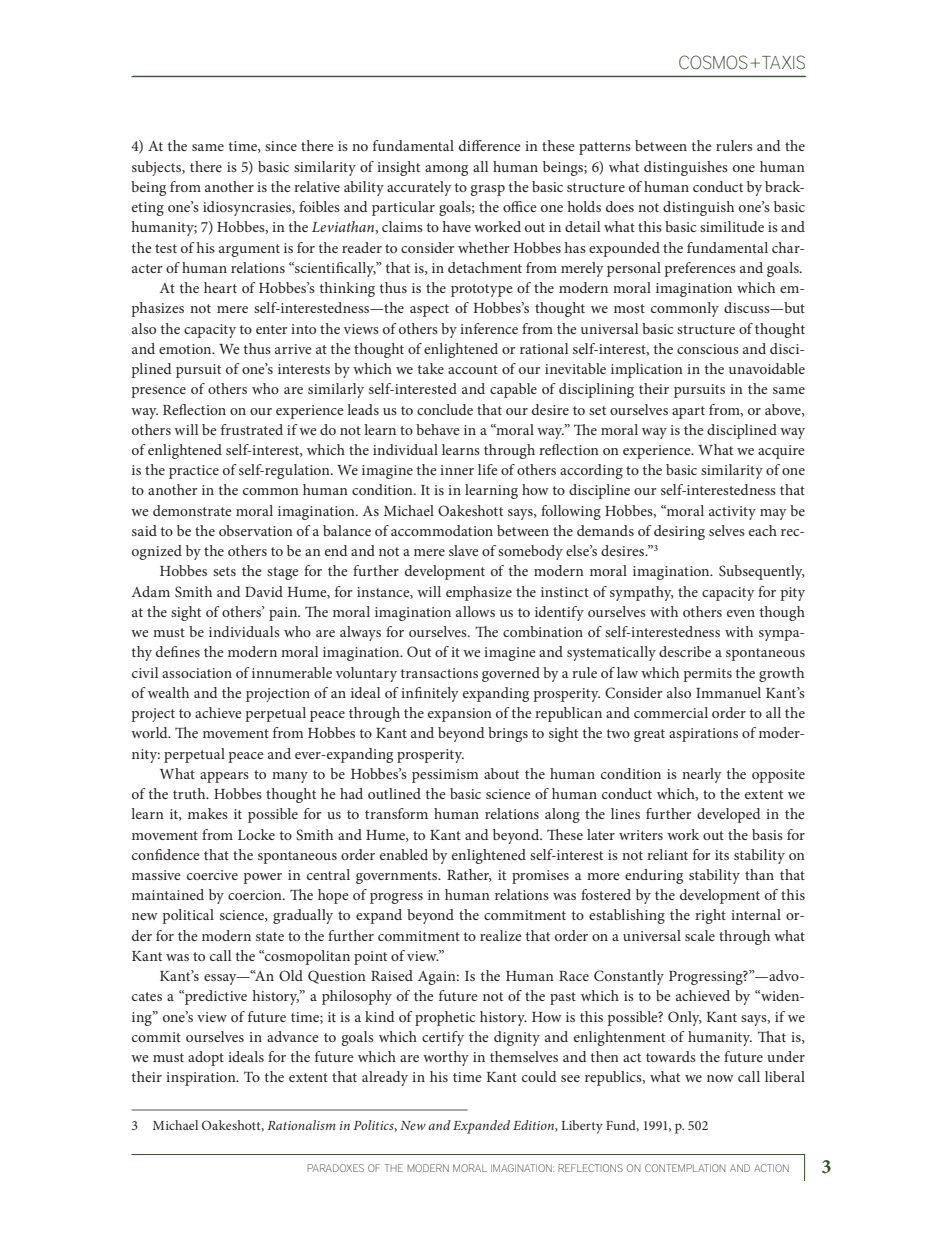  Describe the element at coordinates (281, 146) in the screenshot. I see `since` at that location.
